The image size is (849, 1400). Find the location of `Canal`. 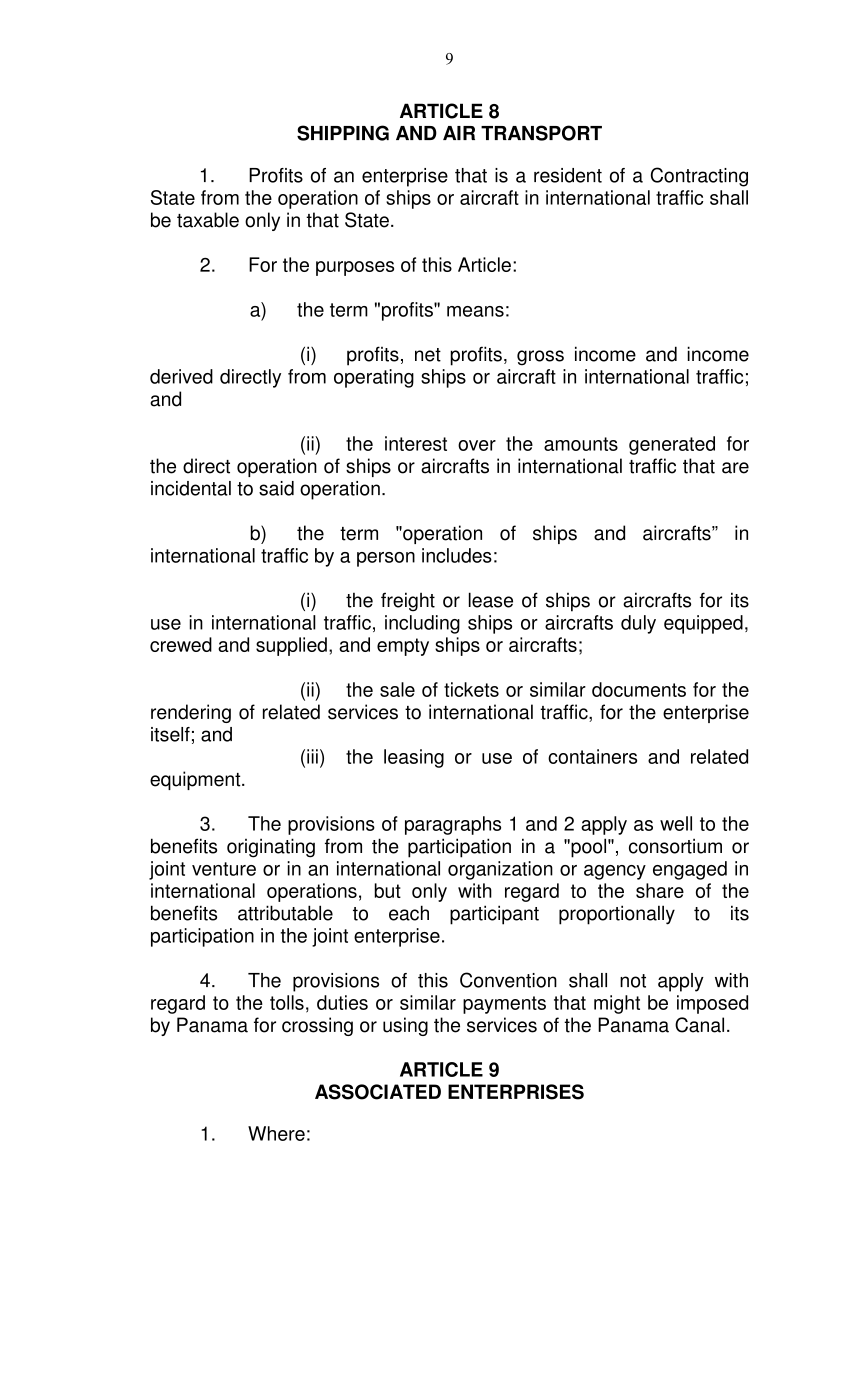

Canal is located at coordinates (699, 1025).
